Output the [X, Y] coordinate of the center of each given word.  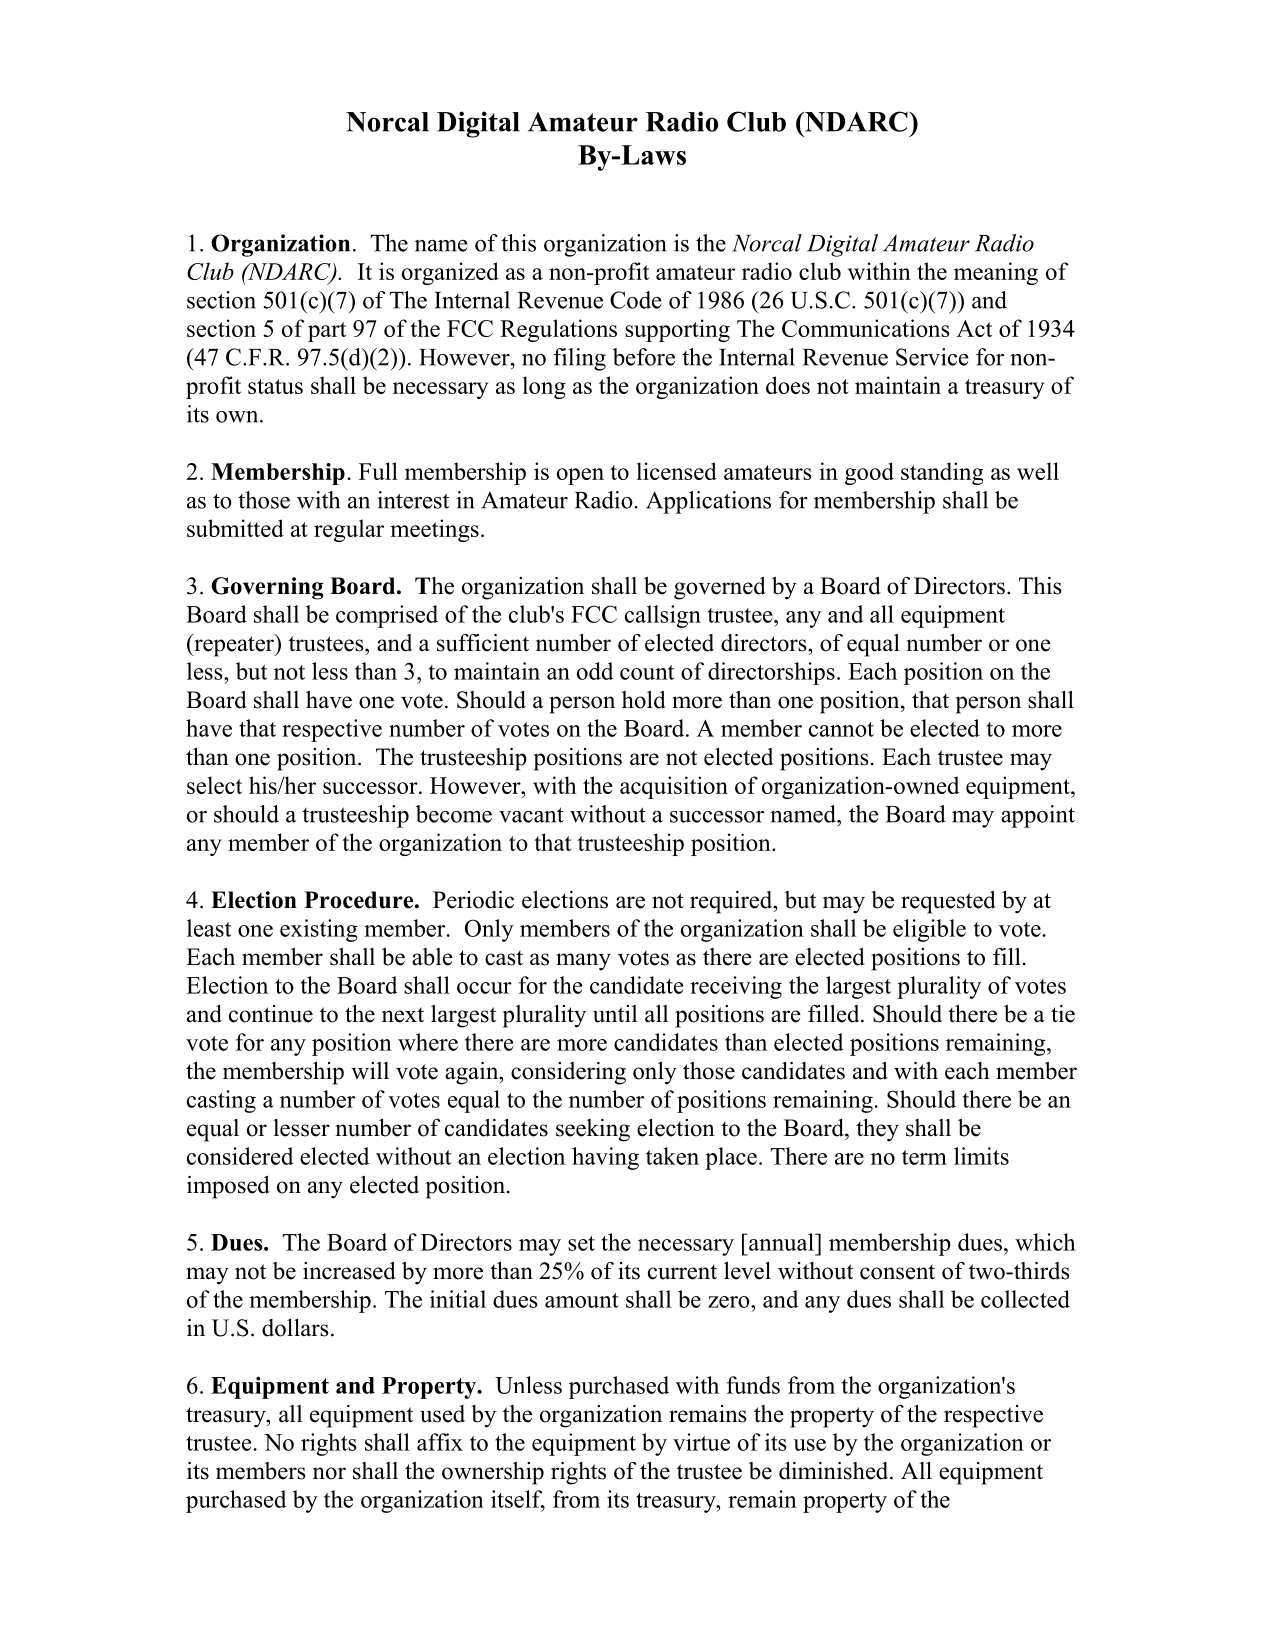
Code [636, 300]
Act [974, 328]
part [327, 332]
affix [440, 1442]
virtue [701, 1442]
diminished [835, 1471]
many [583, 962]
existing [319, 930]
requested [948, 902]
